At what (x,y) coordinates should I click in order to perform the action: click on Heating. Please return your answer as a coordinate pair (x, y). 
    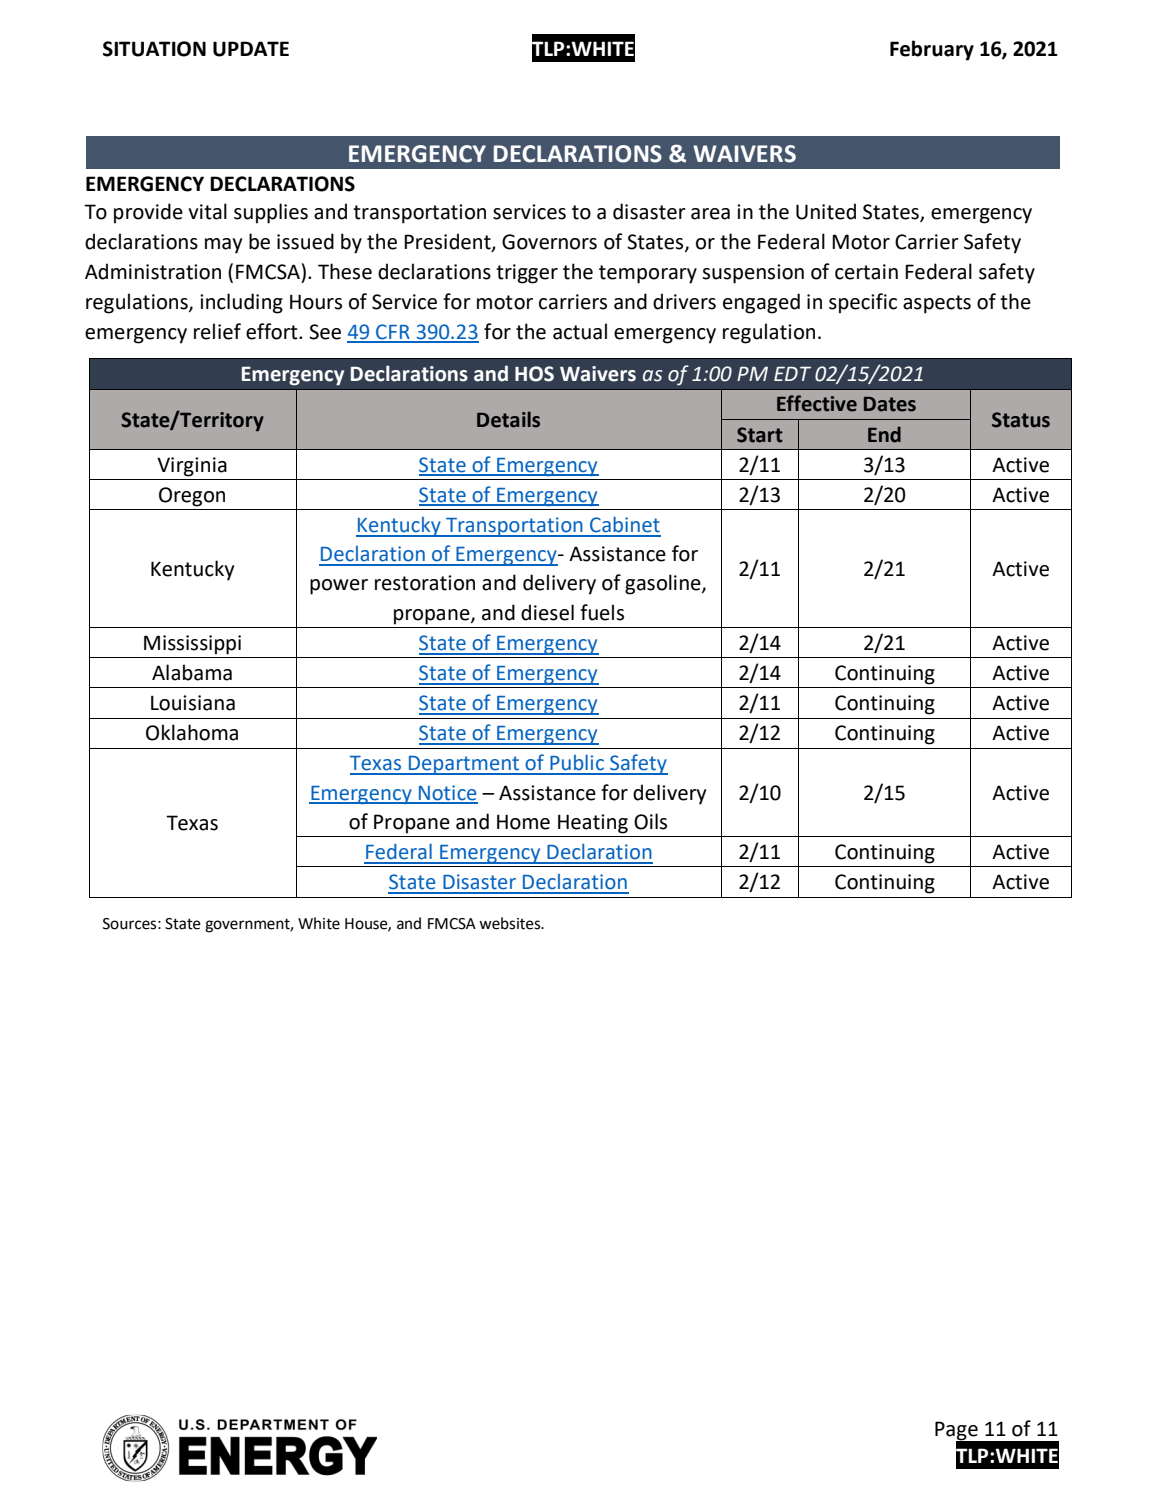
    Looking at the image, I should click on (593, 824).
